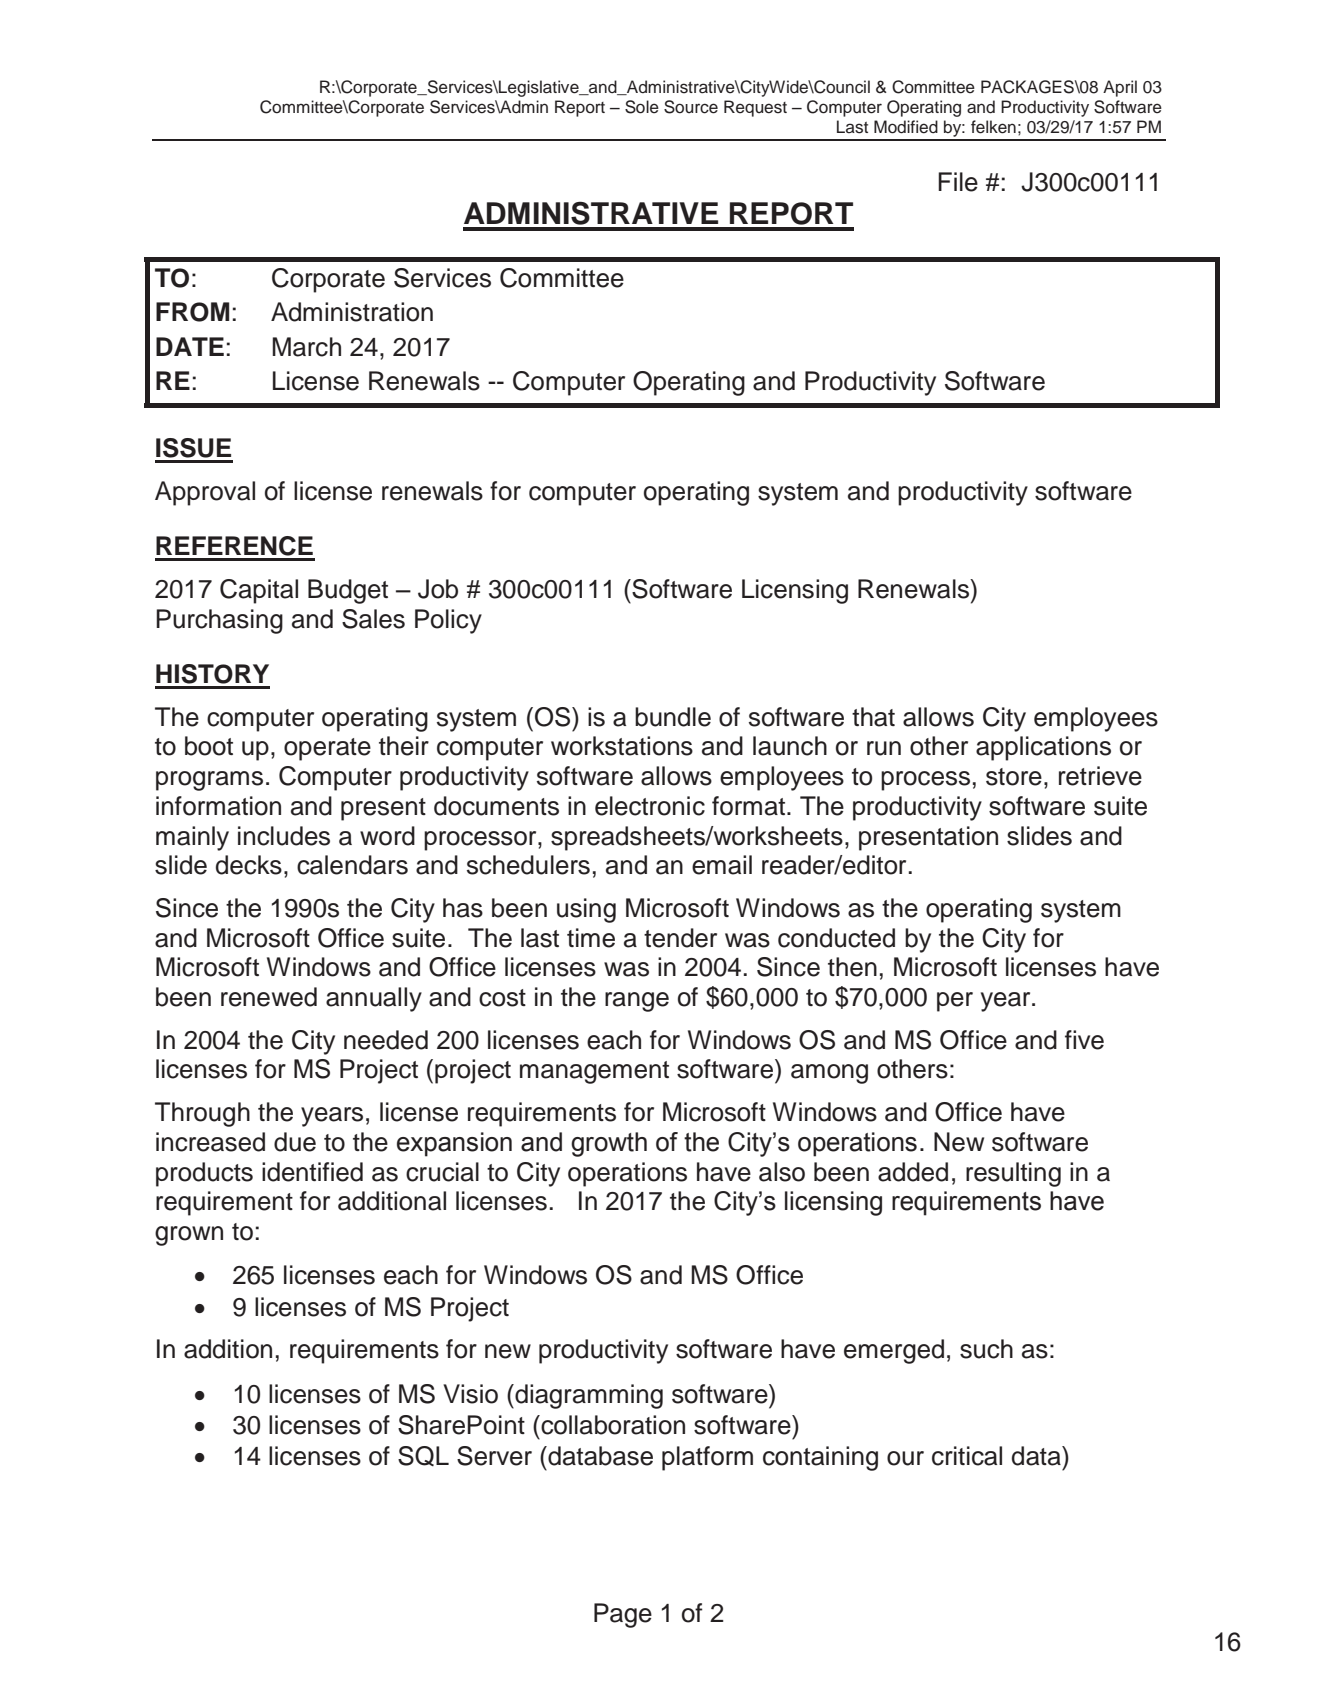 The width and height of the screenshot is (1317, 1705). Describe the element at coordinates (1014, 777) in the screenshot. I see `store` at that location.
